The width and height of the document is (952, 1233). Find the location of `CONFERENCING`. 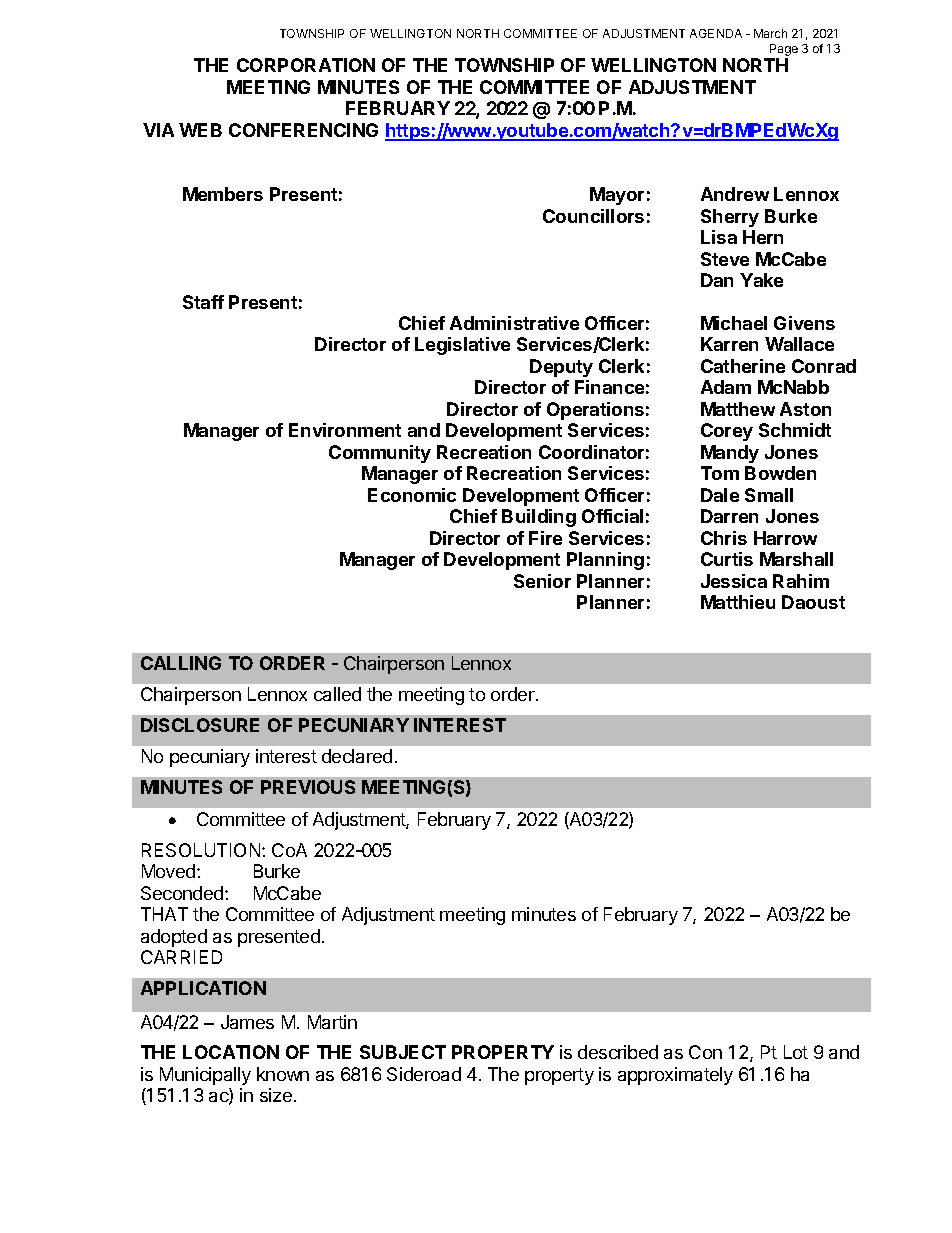

CONFERENCING is located at coordinates (303, 130).
